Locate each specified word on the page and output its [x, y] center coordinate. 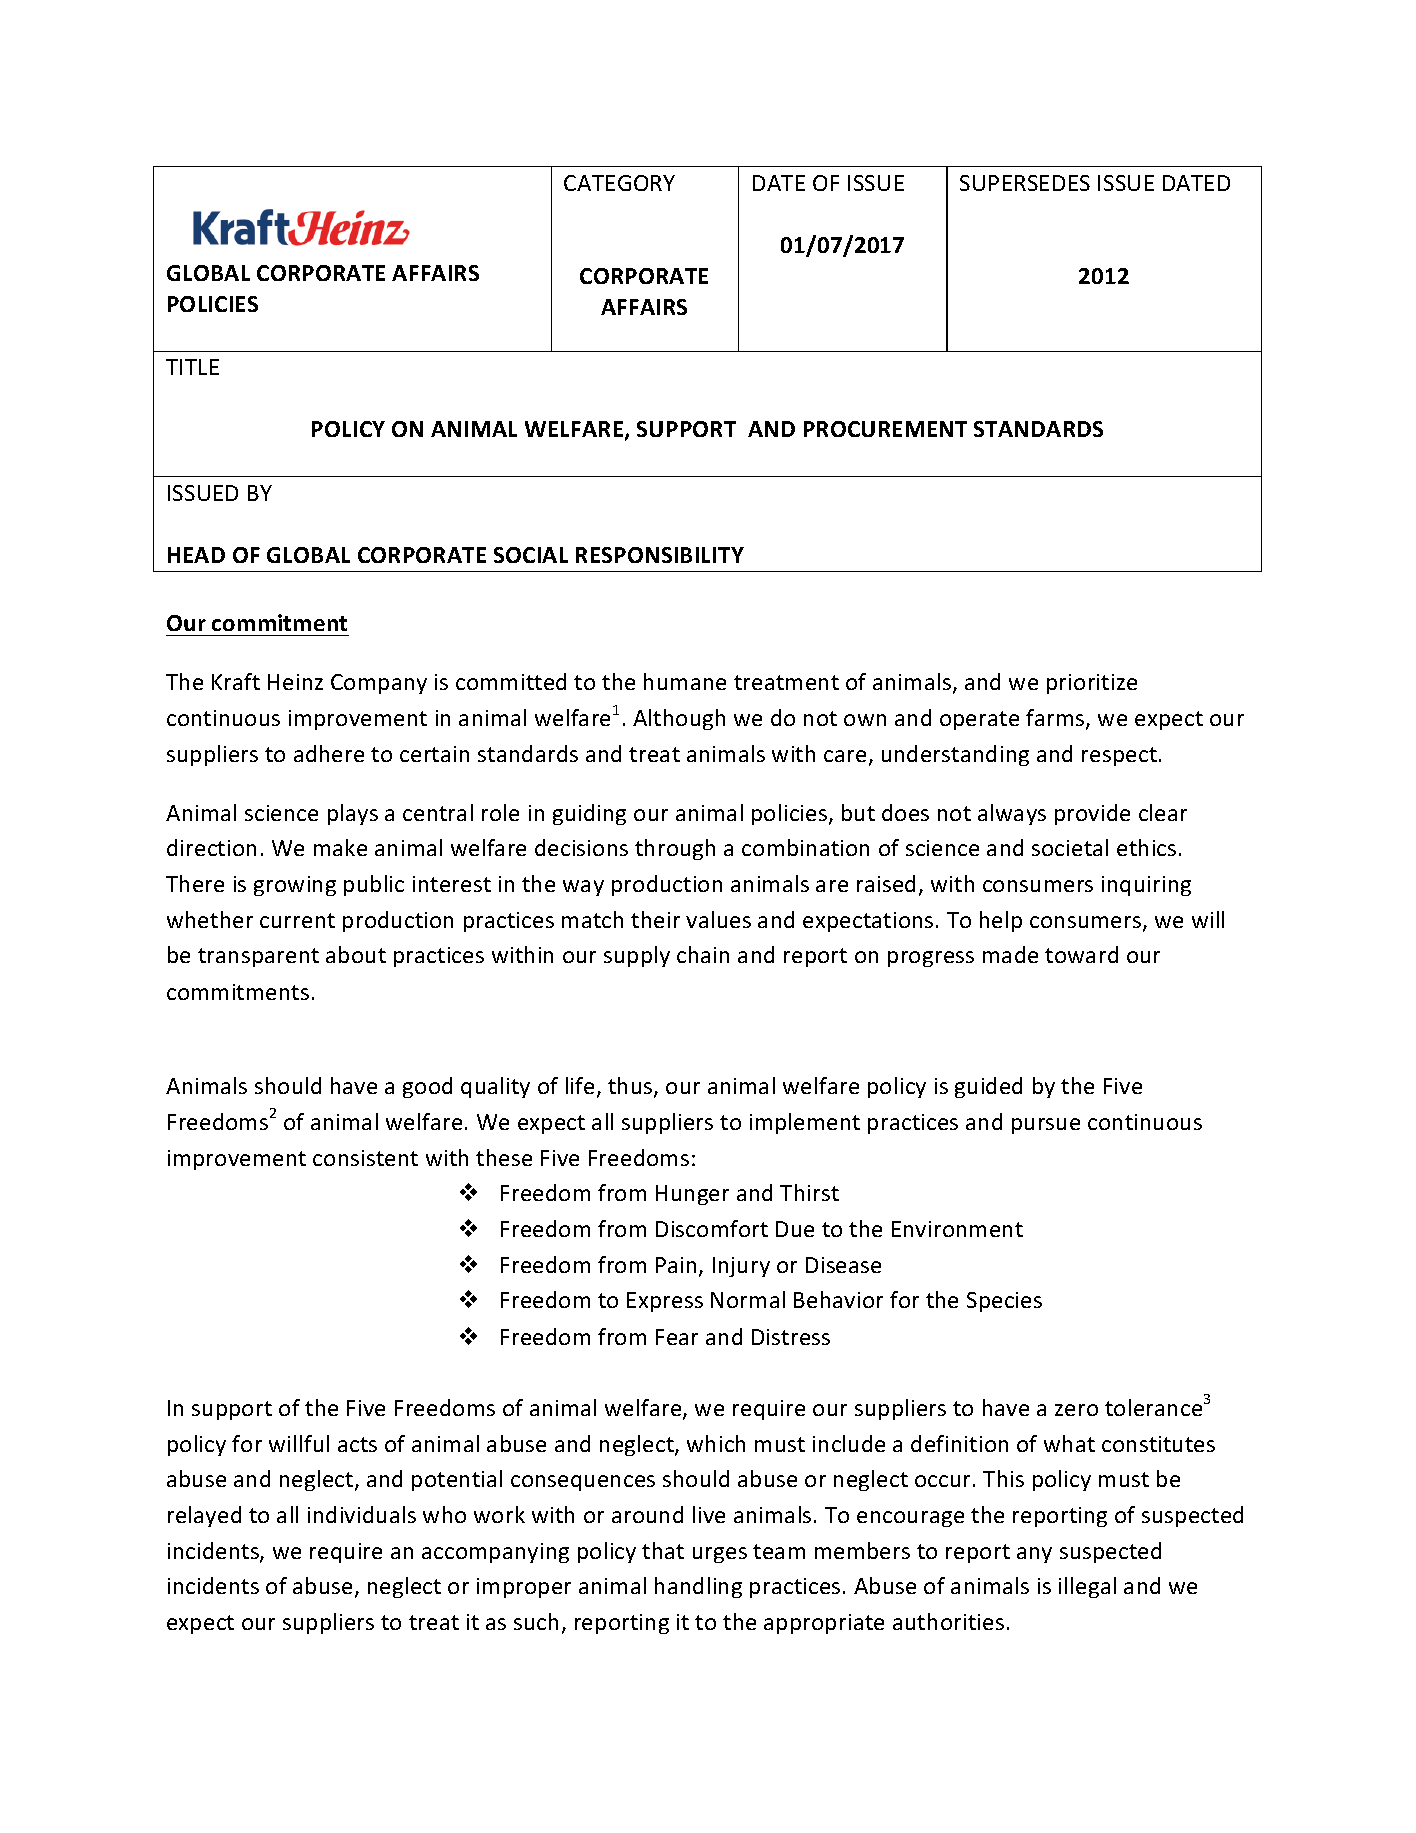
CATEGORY [619, 183]
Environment [957, 1229]
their [655, 919]
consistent [365, 1158]
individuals [362, 1514]
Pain [676, 1265]
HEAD [196, 555]
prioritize [1092, 684]
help [1001, 921]
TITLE [192, 367]
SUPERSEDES [1025, 183]
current [297, 920]
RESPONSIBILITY [660, 555]
